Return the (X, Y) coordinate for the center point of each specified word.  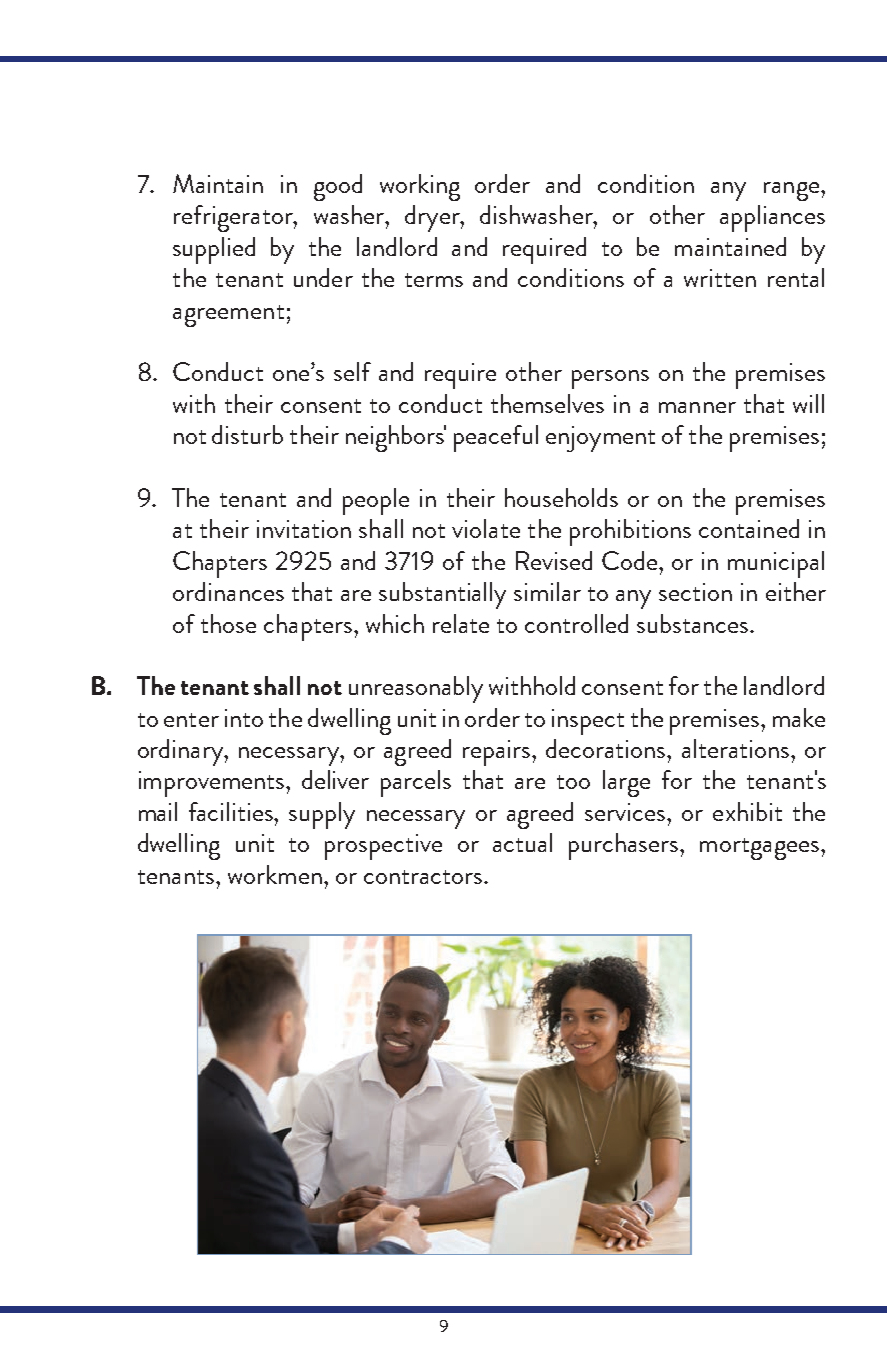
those (228, 623)
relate (461, 623)
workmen (275, 874)
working (420, 187)
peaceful (496, 438)
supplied (214, 250)
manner (697, 407)
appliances (772, 218)
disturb (247, 434)
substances (694, 623)
